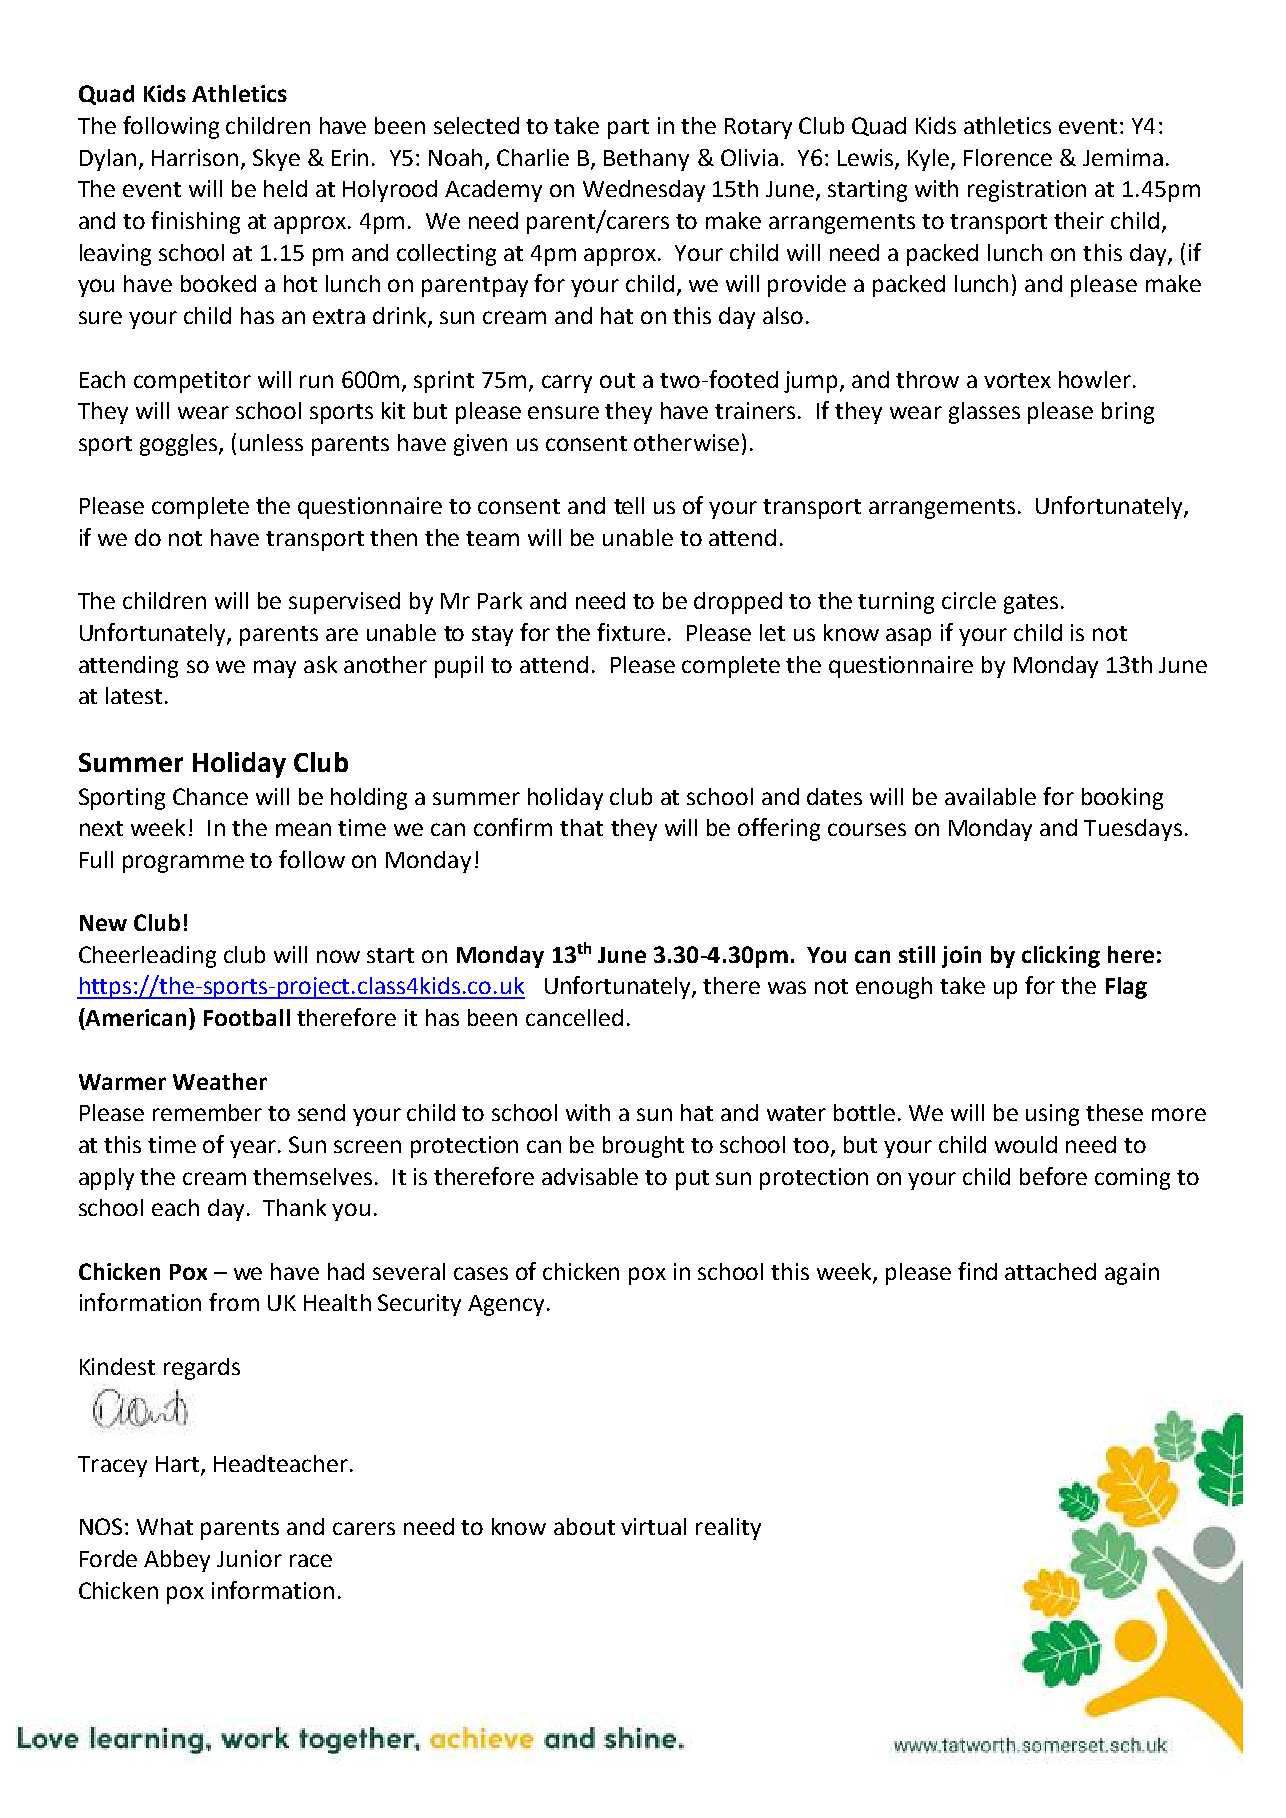 The height and width of the document is (1818, 1286). Describe the element at coordinates (631, 632) in the document. I see `fixture` at that location.
